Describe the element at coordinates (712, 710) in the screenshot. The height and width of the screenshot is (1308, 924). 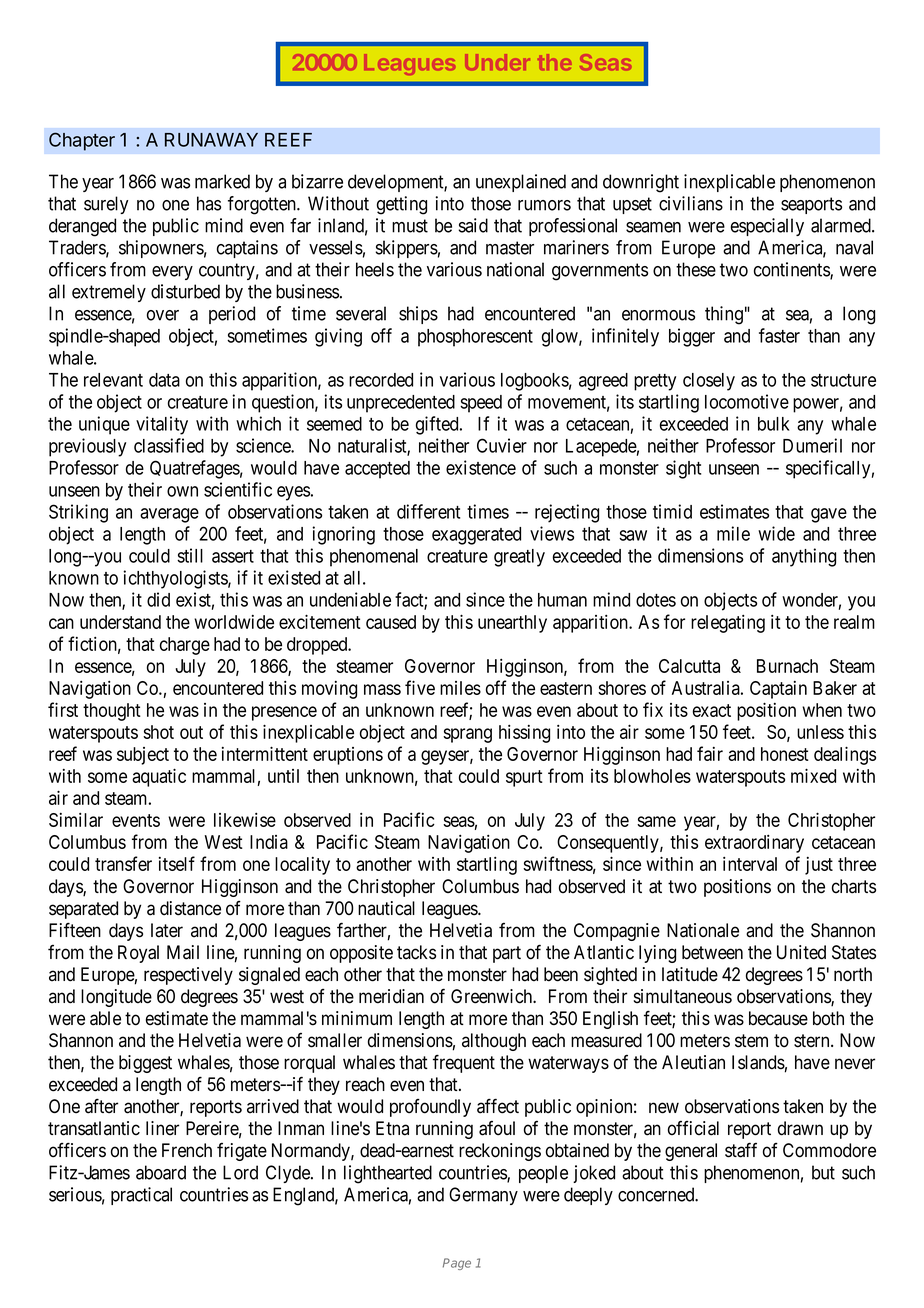
I see `exact` at that location.
